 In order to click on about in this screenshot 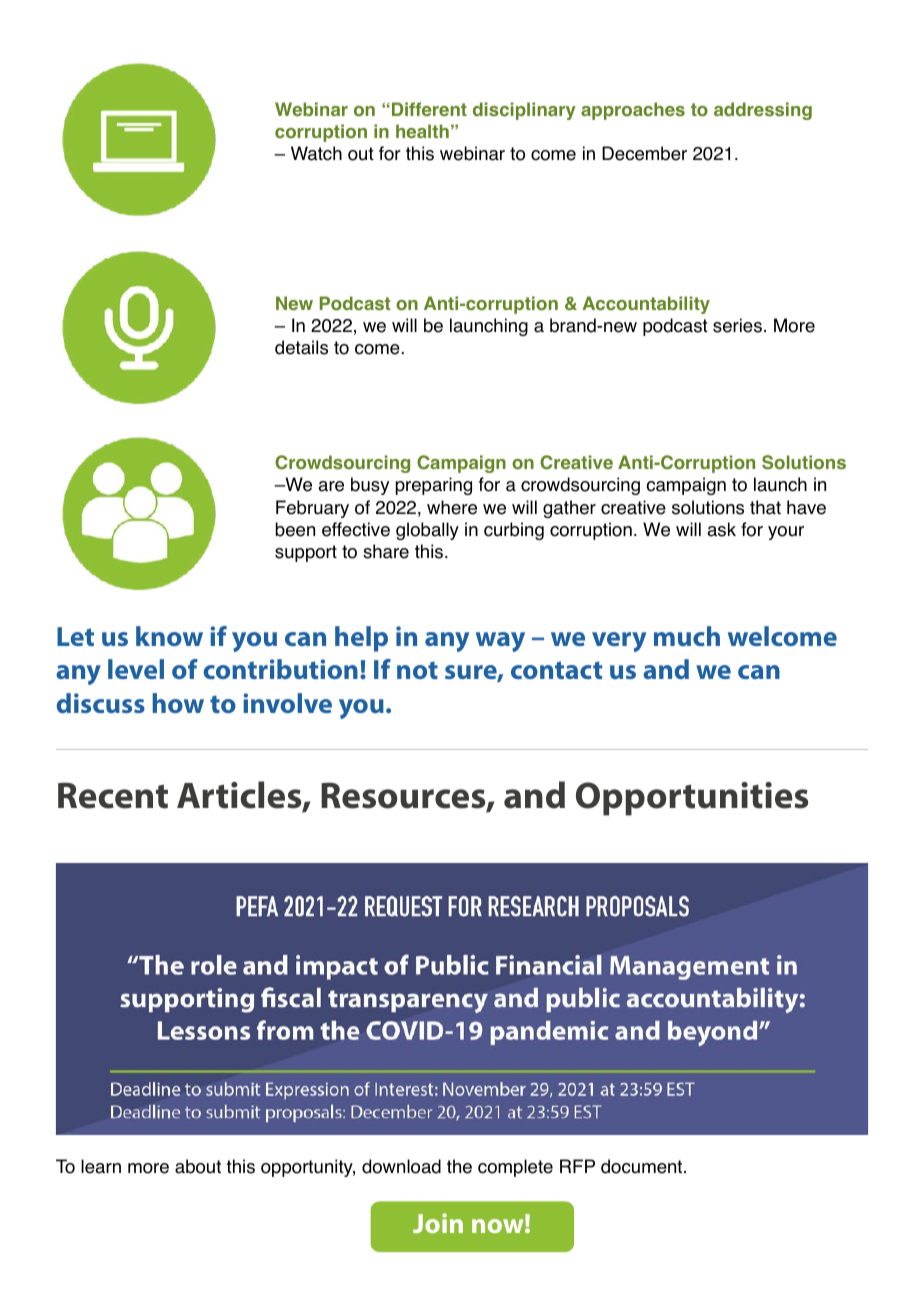, I will do `click(198, 1166)`.
